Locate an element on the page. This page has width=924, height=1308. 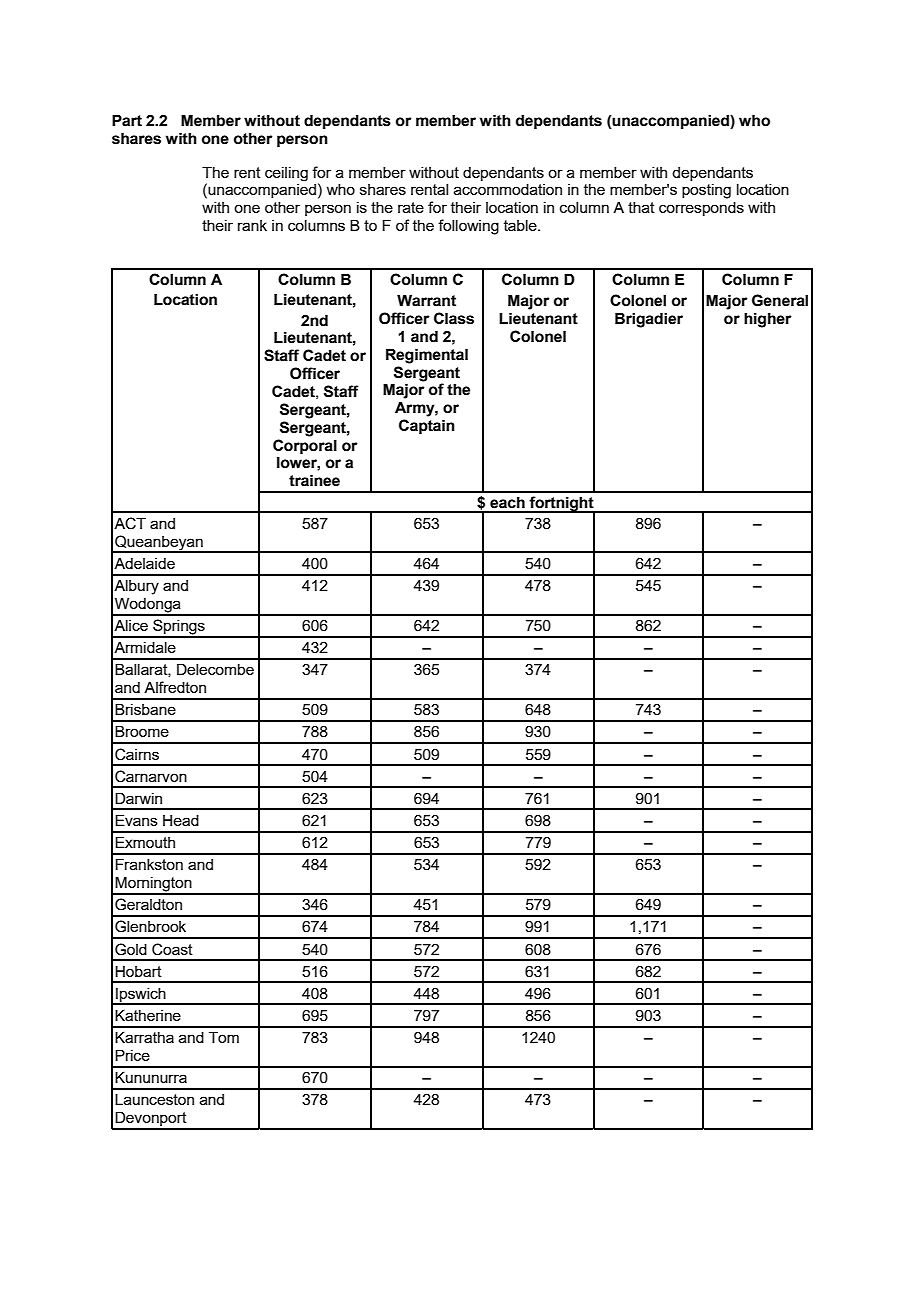
Corporal is located at coordinates (305, 446).
